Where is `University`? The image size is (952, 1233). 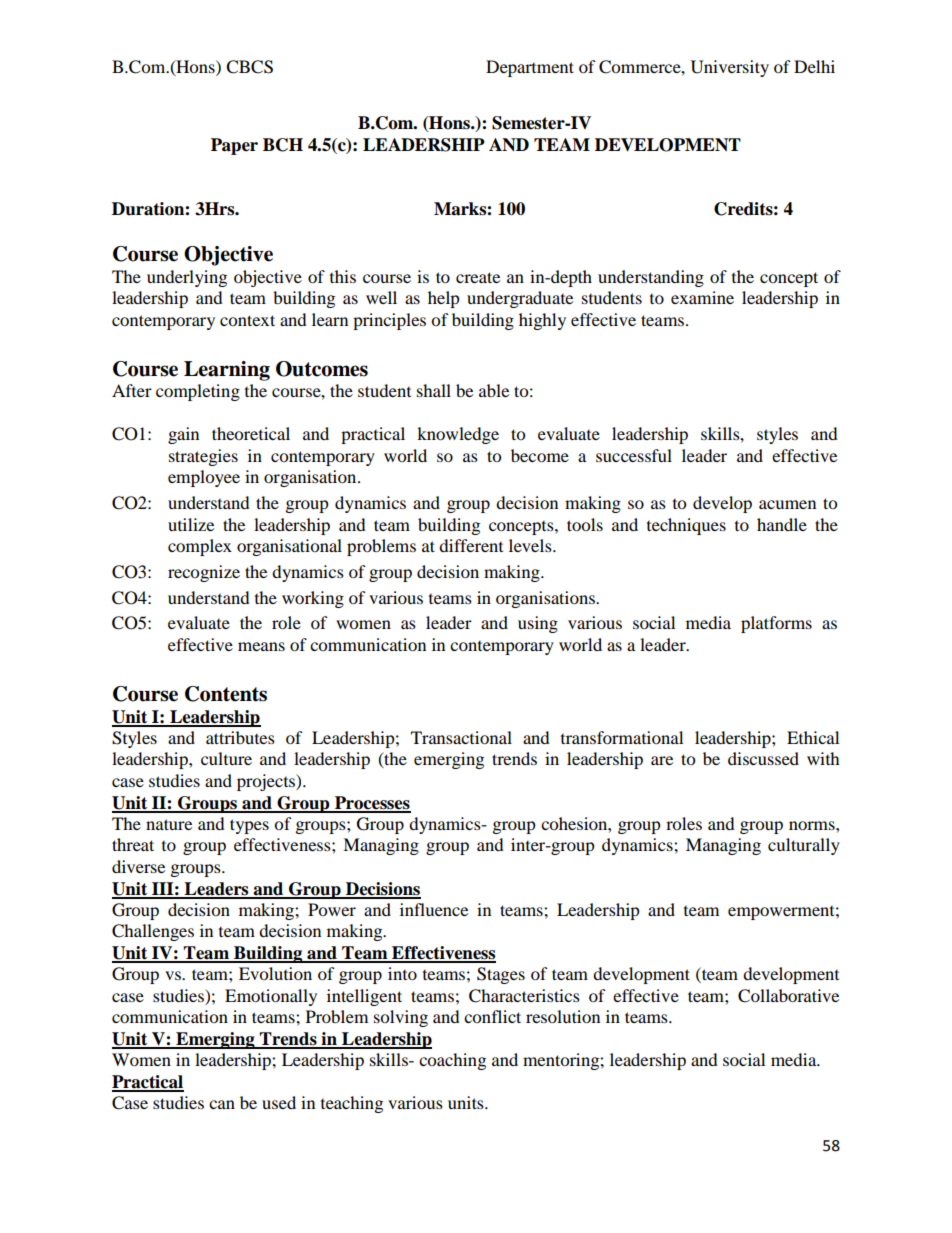
University is located at coordinates (730, 68).
